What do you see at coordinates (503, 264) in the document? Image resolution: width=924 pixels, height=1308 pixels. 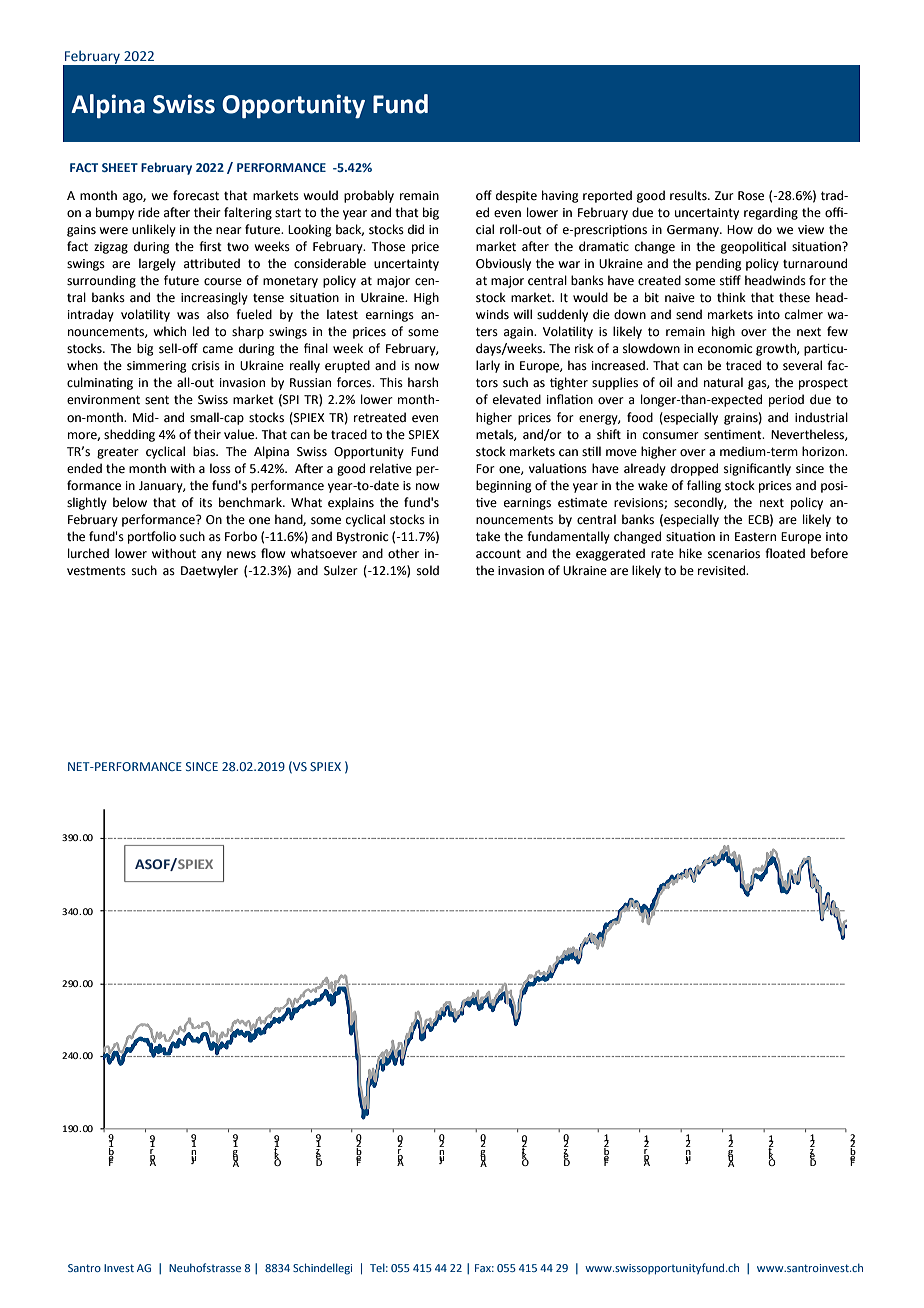 I see `Obviously` at bounding box center [503, 264].
